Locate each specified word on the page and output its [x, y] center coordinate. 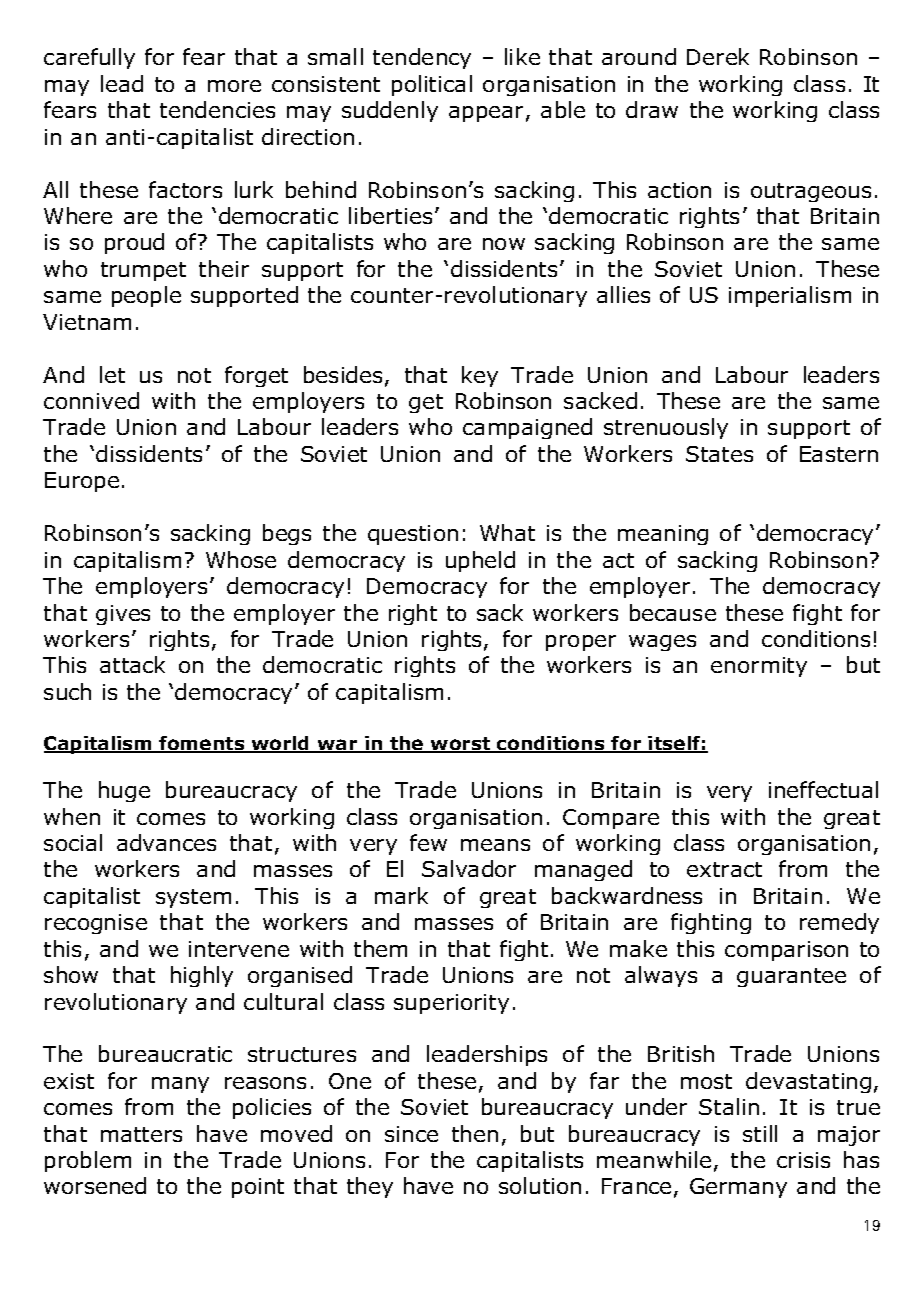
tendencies [217, 109]
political [432, 85]
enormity [759, 667]
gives [123, 615]
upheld [480, 561]
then [475, 1133]
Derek [718, 56]
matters [141, 1134]
